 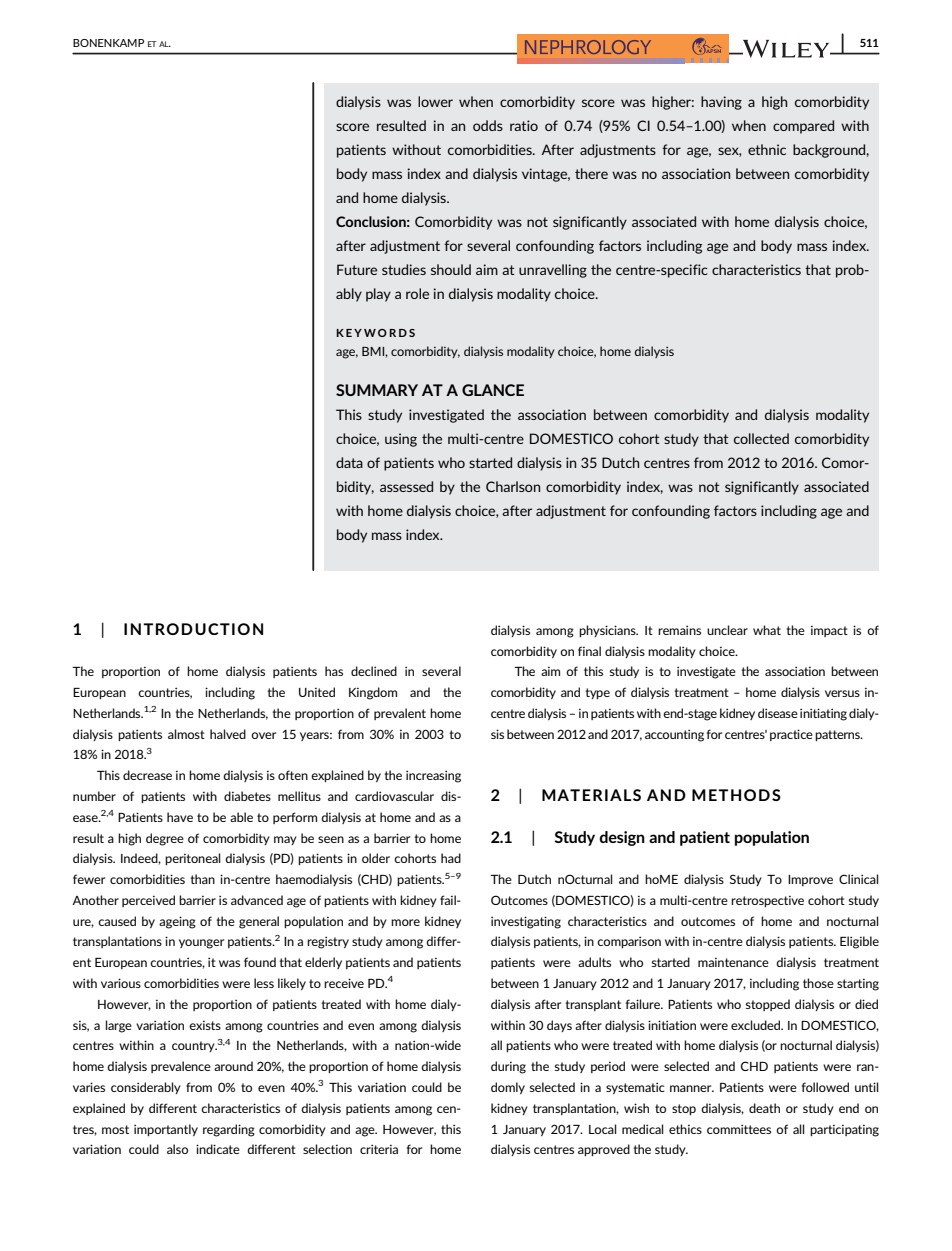 I want to click on GLANCE, so click(x=493, y=390).
